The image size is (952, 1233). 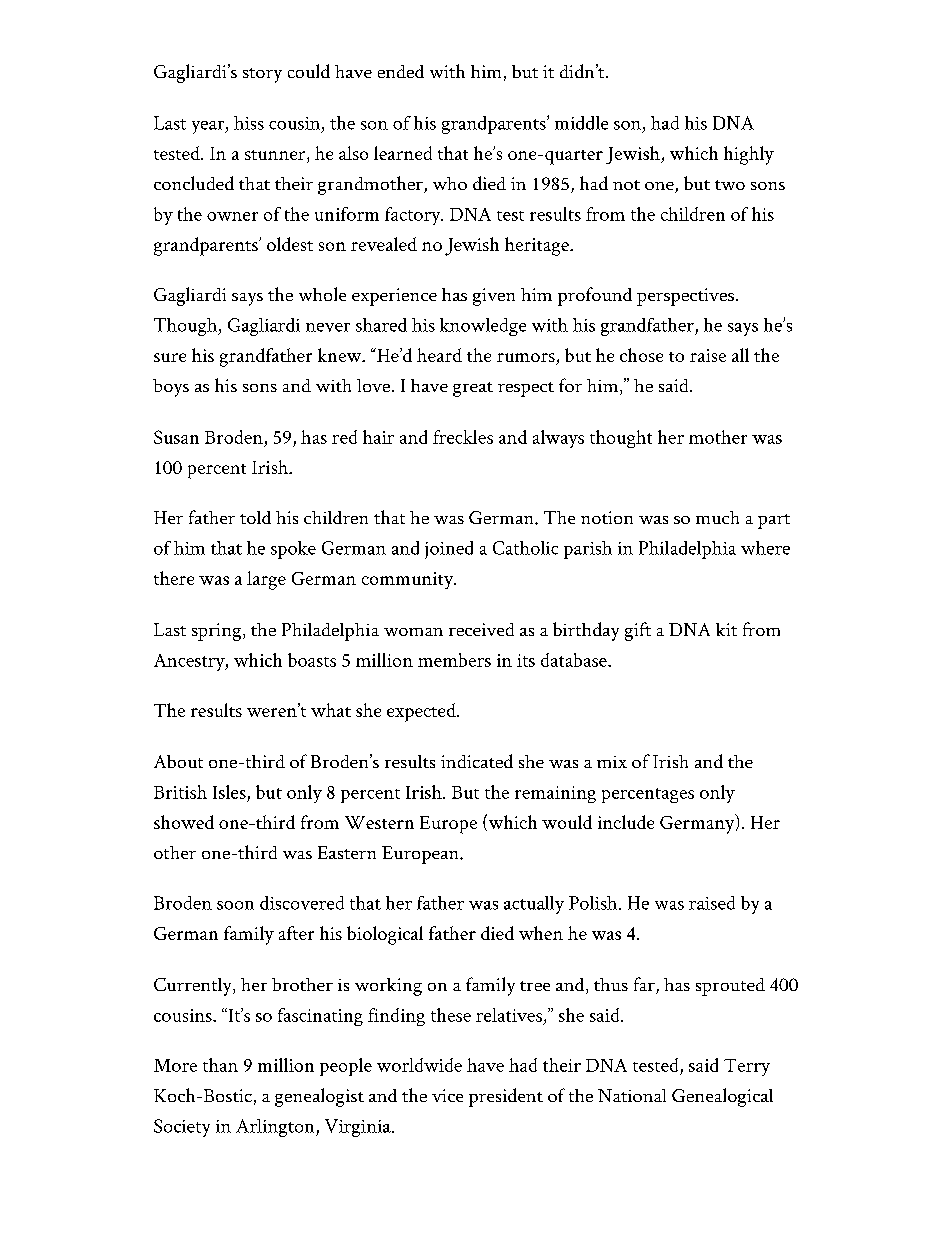 I want to click on indicated, so click(x=477, y=761).
